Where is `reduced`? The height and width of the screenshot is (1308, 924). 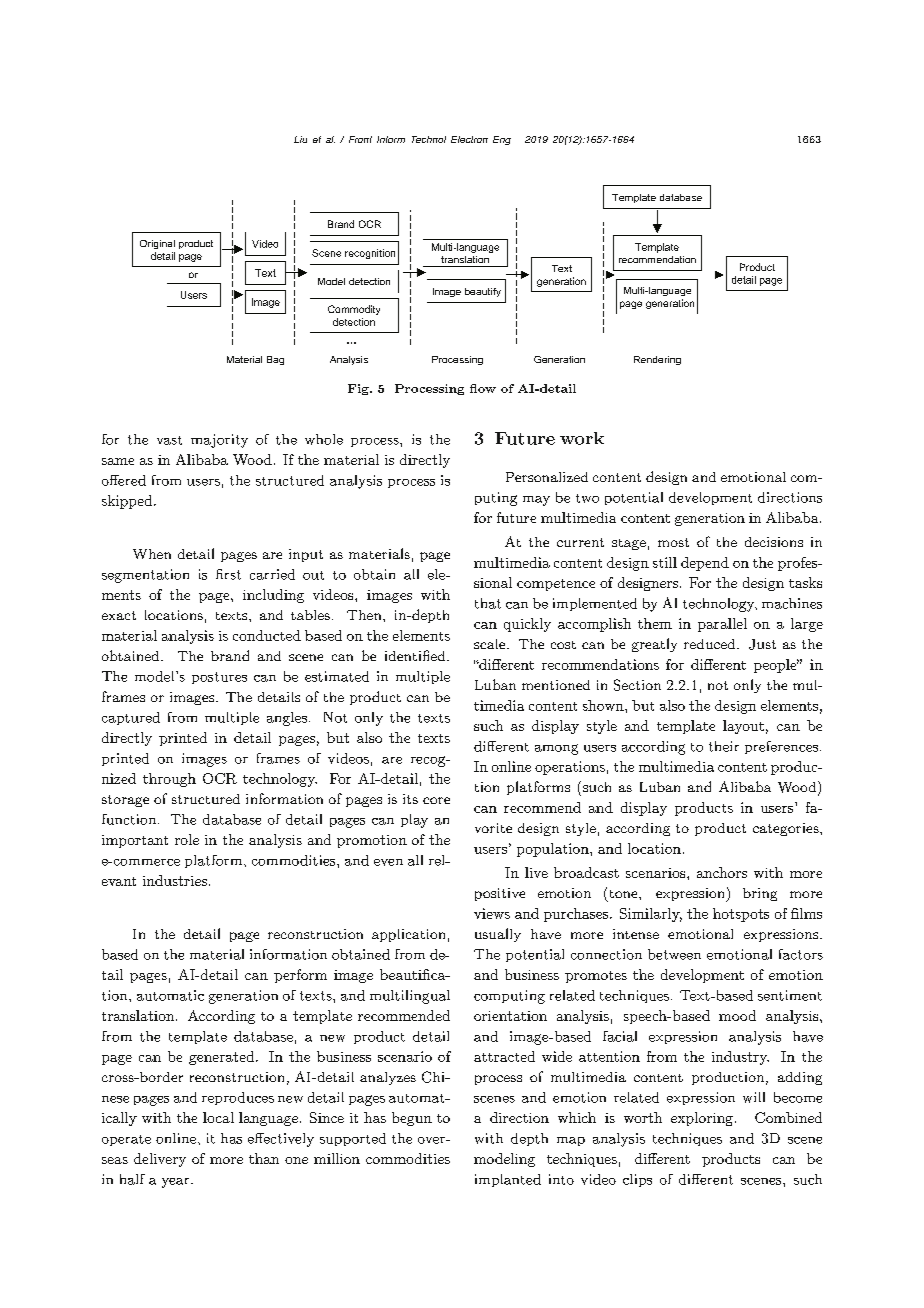 reduced is located at coordinates (711, 644).
